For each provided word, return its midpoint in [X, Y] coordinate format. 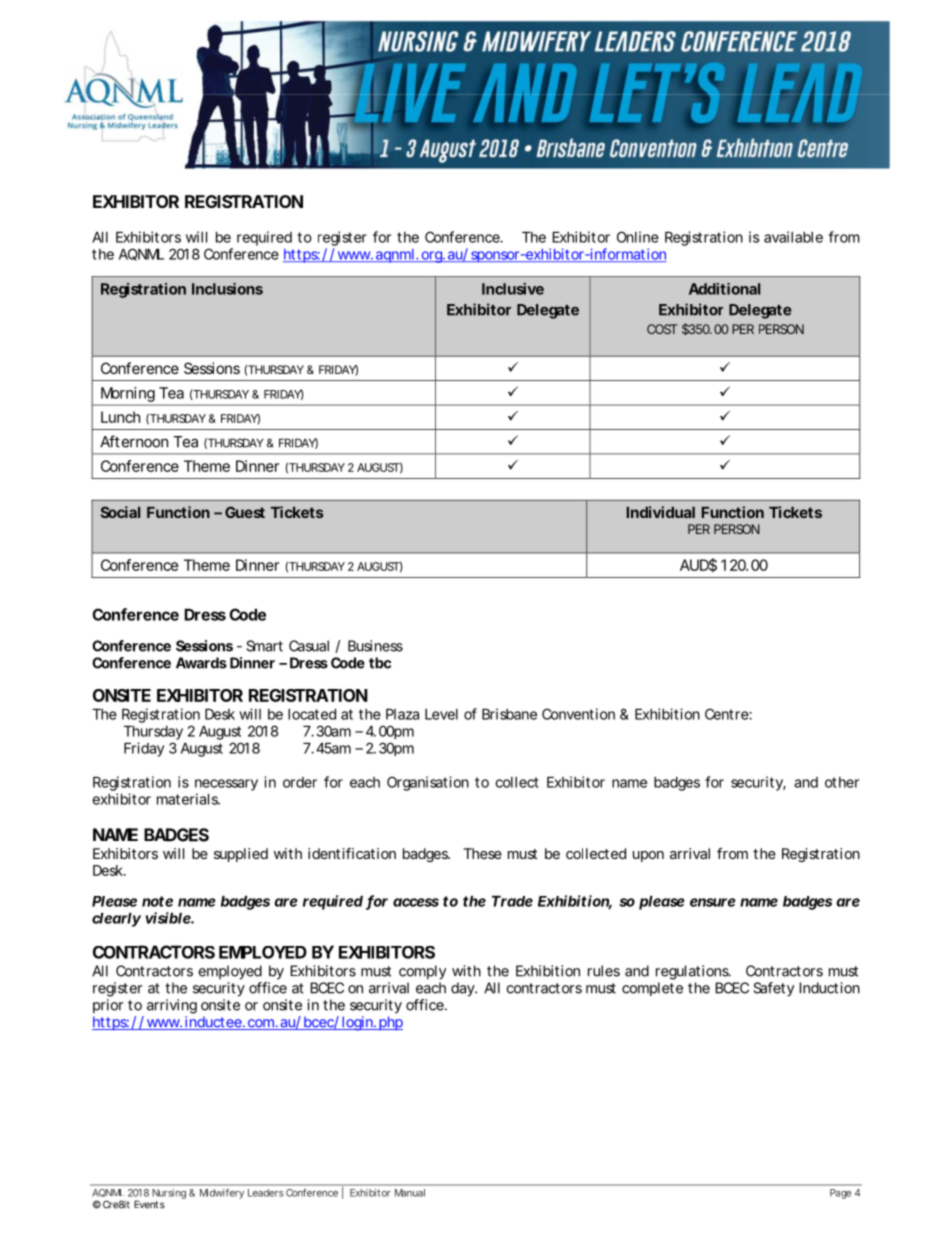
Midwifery [222, 1193]
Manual [410, 1193]
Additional [724, 289]
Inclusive [513, 289]
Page [840, 1194]
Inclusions [227, 289]
